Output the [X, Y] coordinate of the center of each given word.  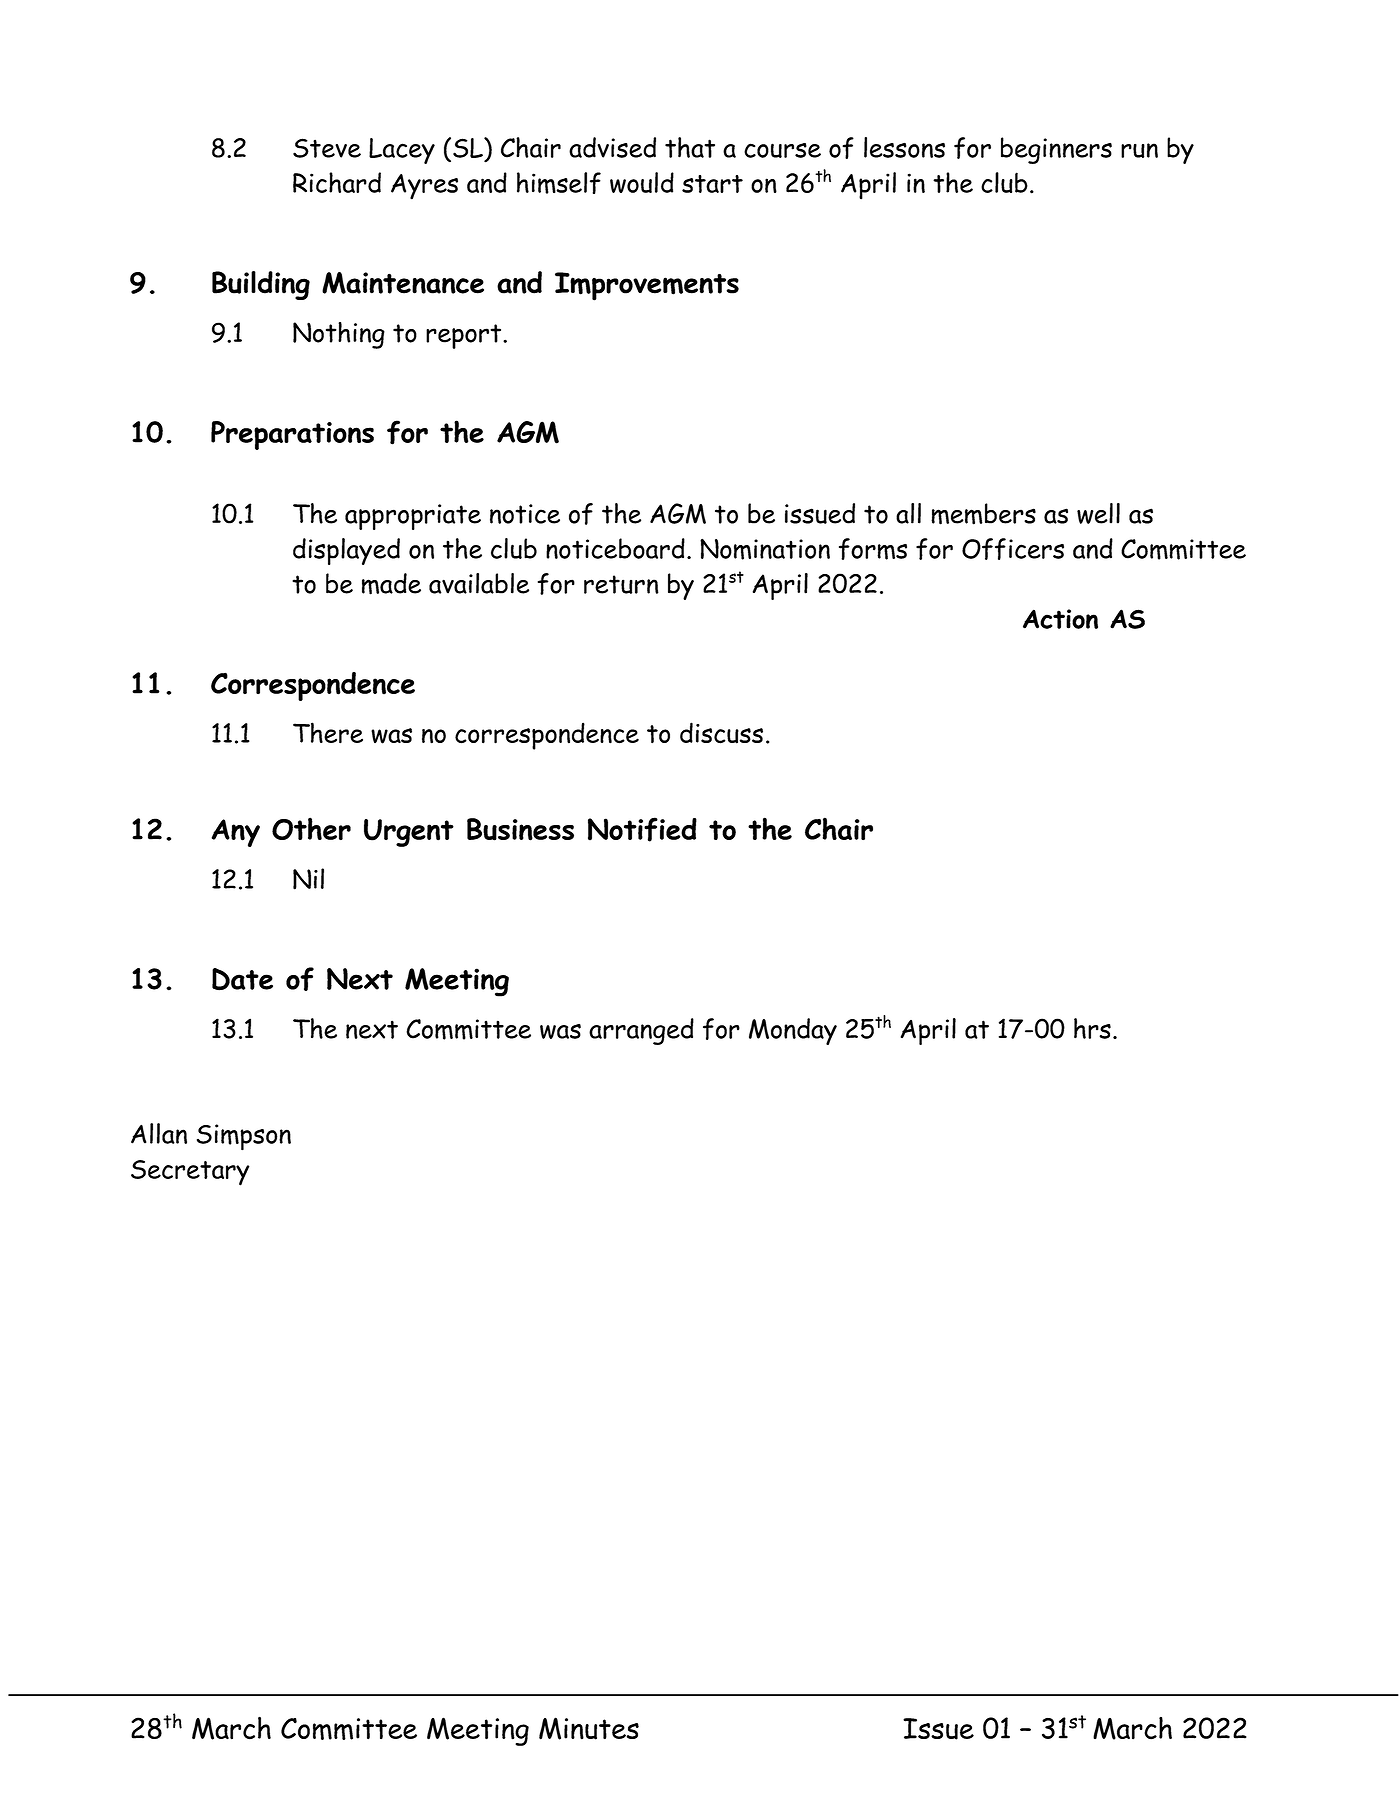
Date [242, 979]
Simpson [244, 1137]
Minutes [589, 1728]
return [621, 584]
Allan [159, 1133]
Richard [337, 182]
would [642, 182]
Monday [793, 1031]
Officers [1013, 549]
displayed [346, 551]
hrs [1092, 1028]
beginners [1056, 150]
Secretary [190, 1173]
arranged [641, 1031]
